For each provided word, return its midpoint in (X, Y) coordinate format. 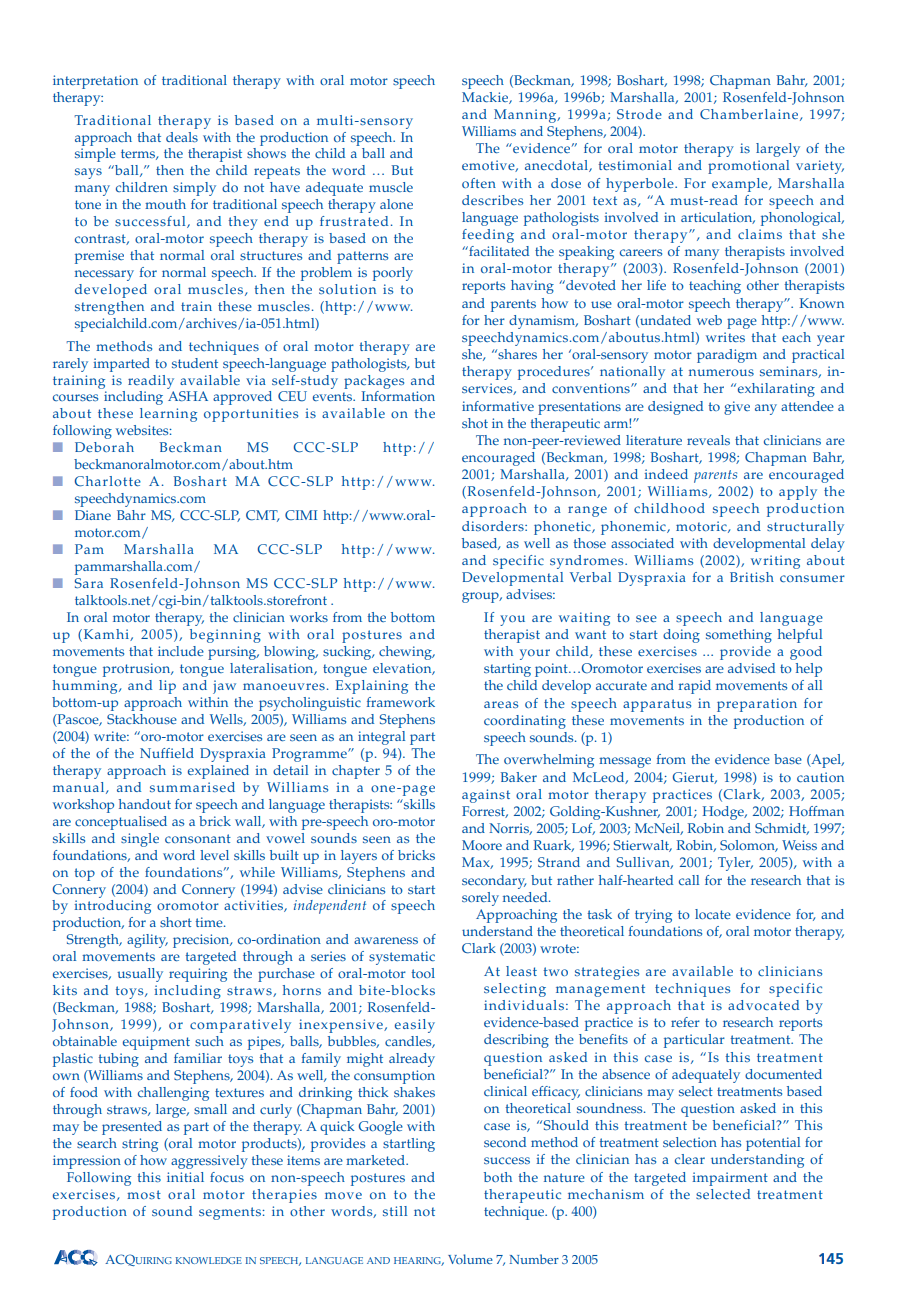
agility (147, 941)
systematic (402, 958)
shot (475, 423)
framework (401, 702)
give (737, 408)
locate (713, 914)
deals (182, 137)
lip (167, 687)
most (144, 1194)
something (739, 636)
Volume (470, 1259)
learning (168, 415)
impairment (730, 1179)
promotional (748, 167)
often (479, 183)
